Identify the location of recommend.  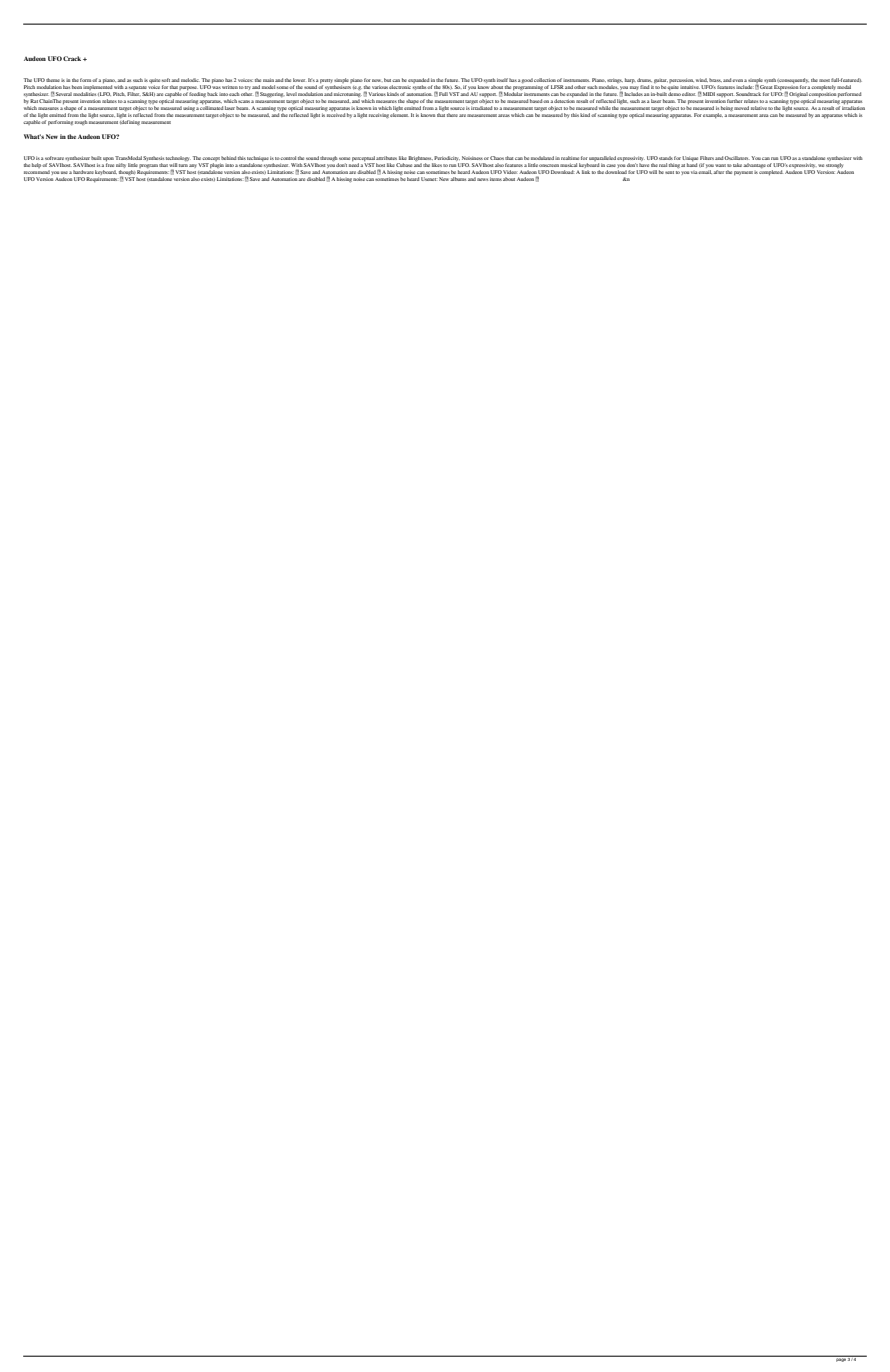
(37, 172).
